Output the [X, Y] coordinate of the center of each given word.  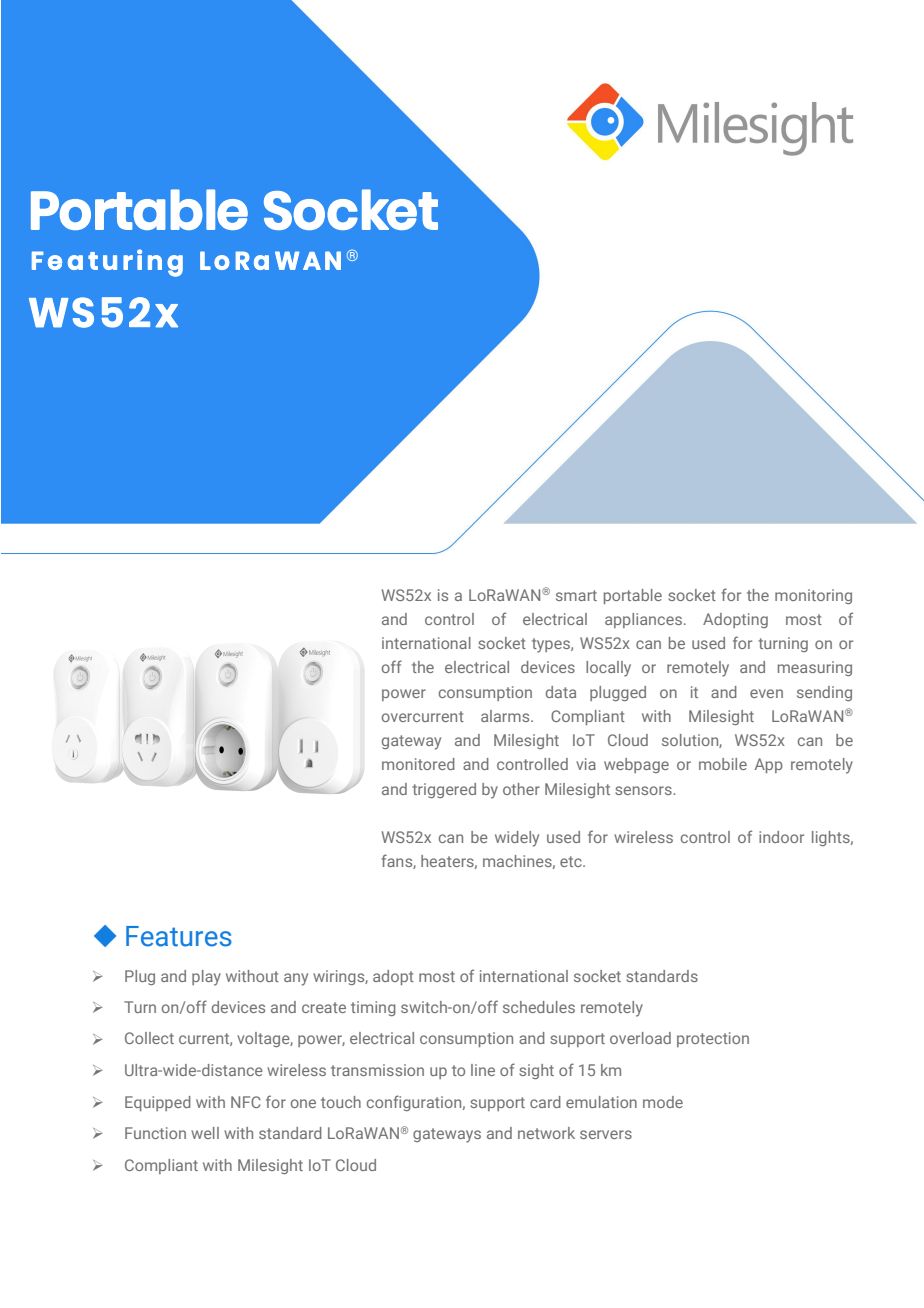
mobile [723, 764]
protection [713, 1039]
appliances [643, 620]
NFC [246, 1102]
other [521, 789]
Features [179, 936]
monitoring [813, 596]
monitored [418, 764]
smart [576, 595]
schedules [539, 1007]
